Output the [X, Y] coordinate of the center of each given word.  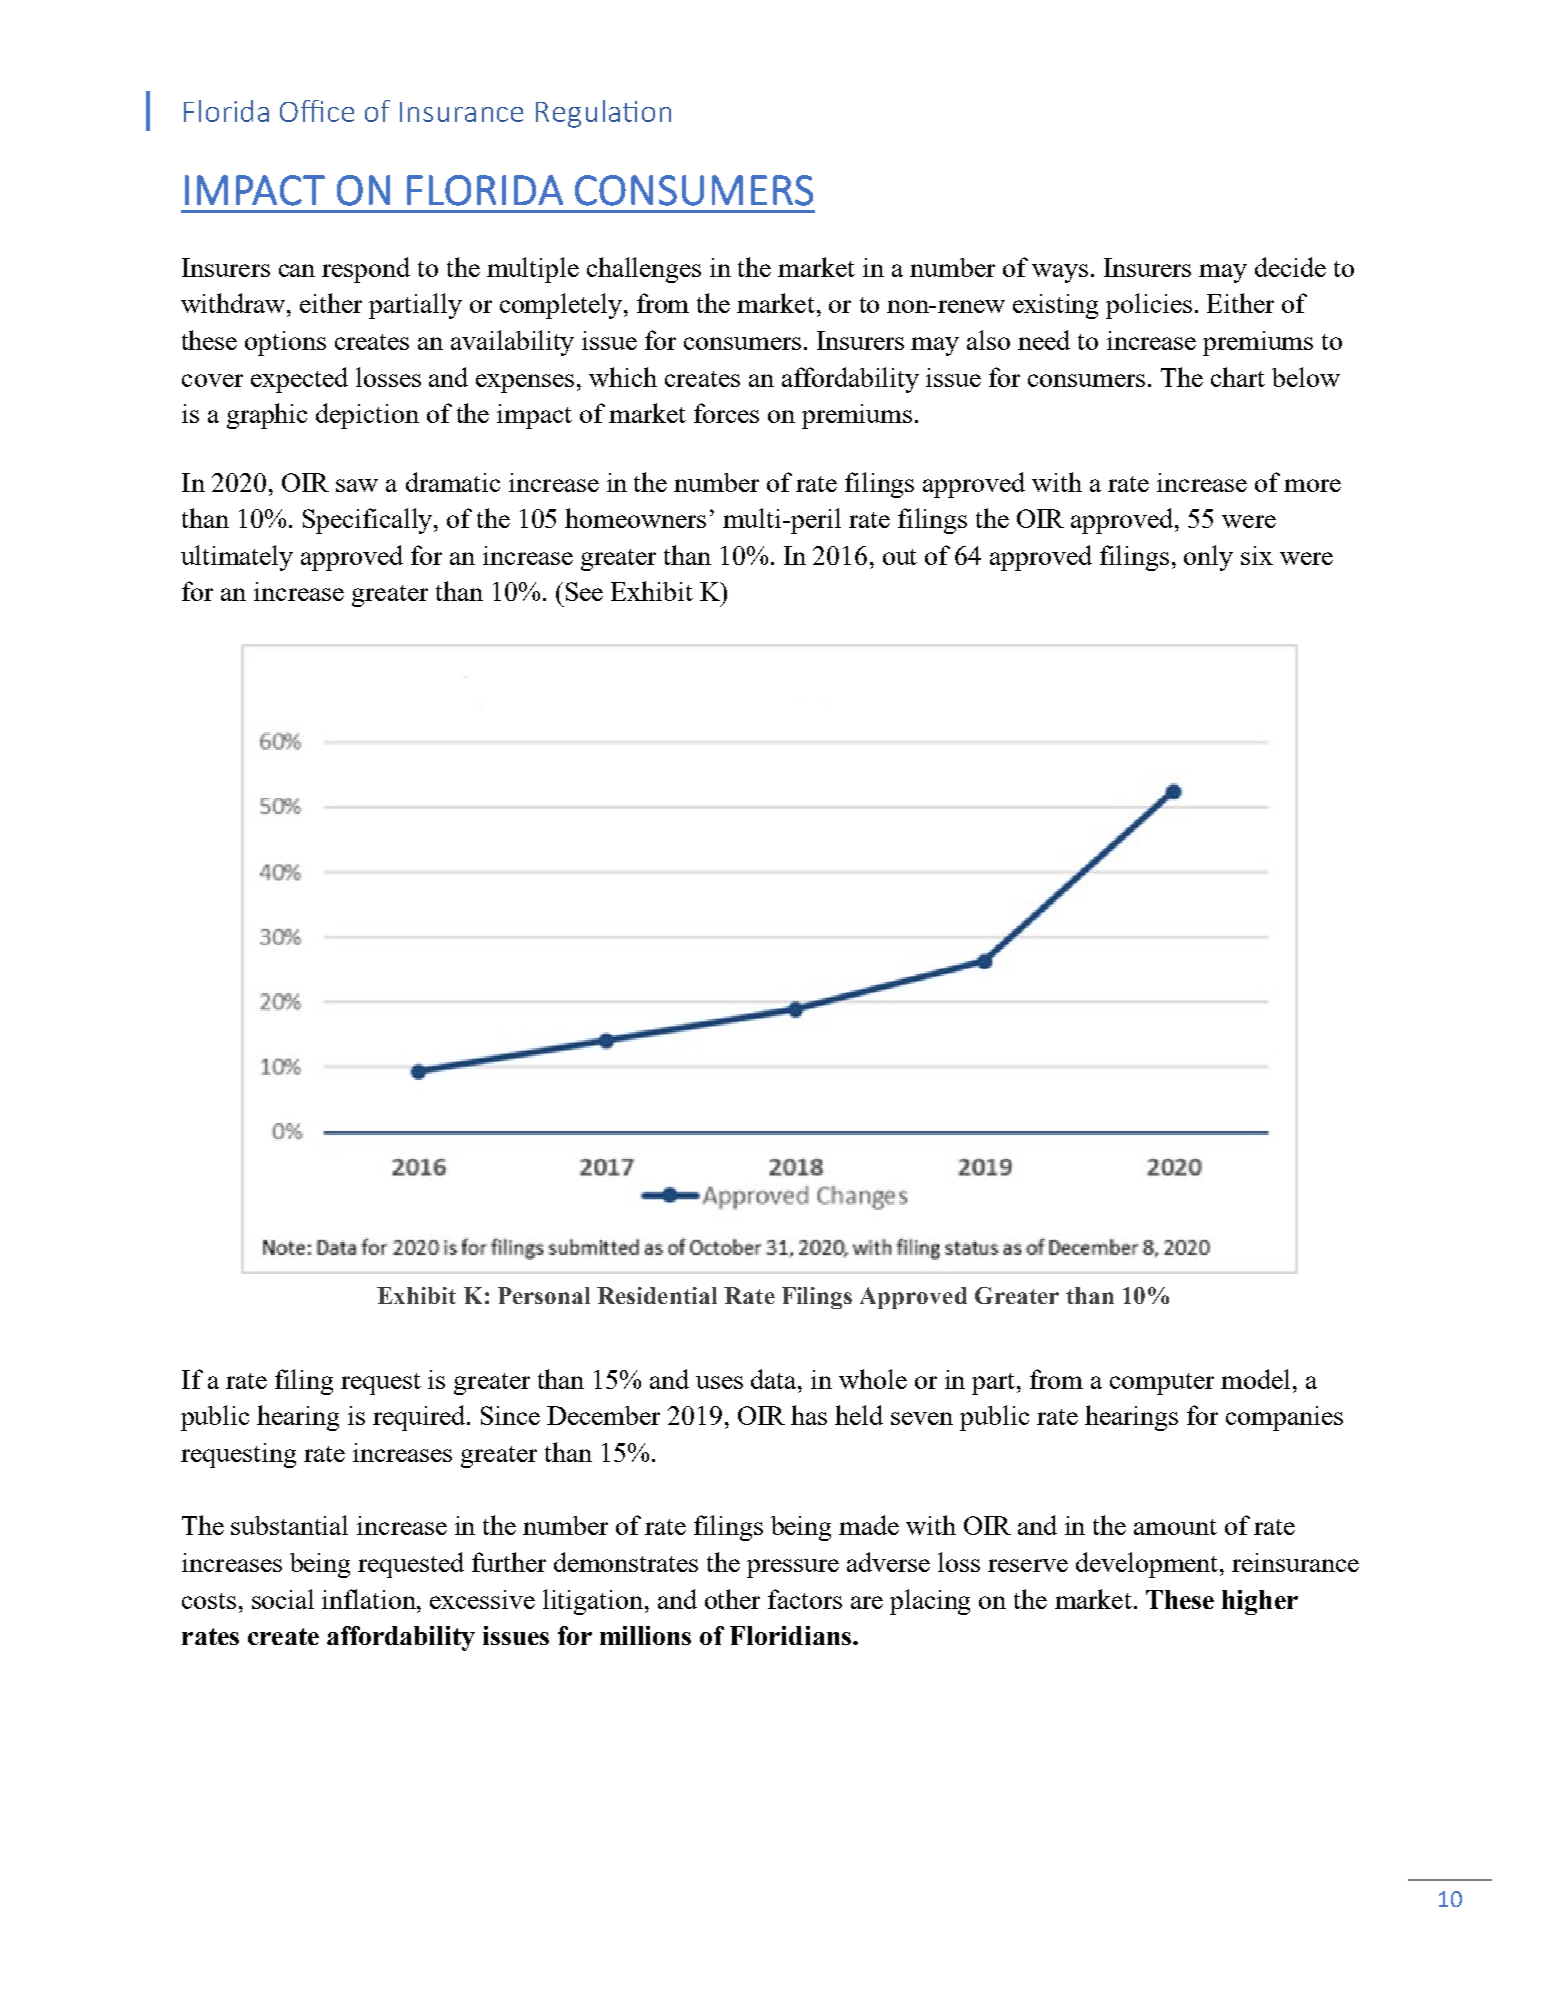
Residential [657, 1295]
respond [366, 270]
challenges [644, 270]
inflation [370, 1599]
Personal [544, 1295]
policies [1149, 306]
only [1208, 558]
